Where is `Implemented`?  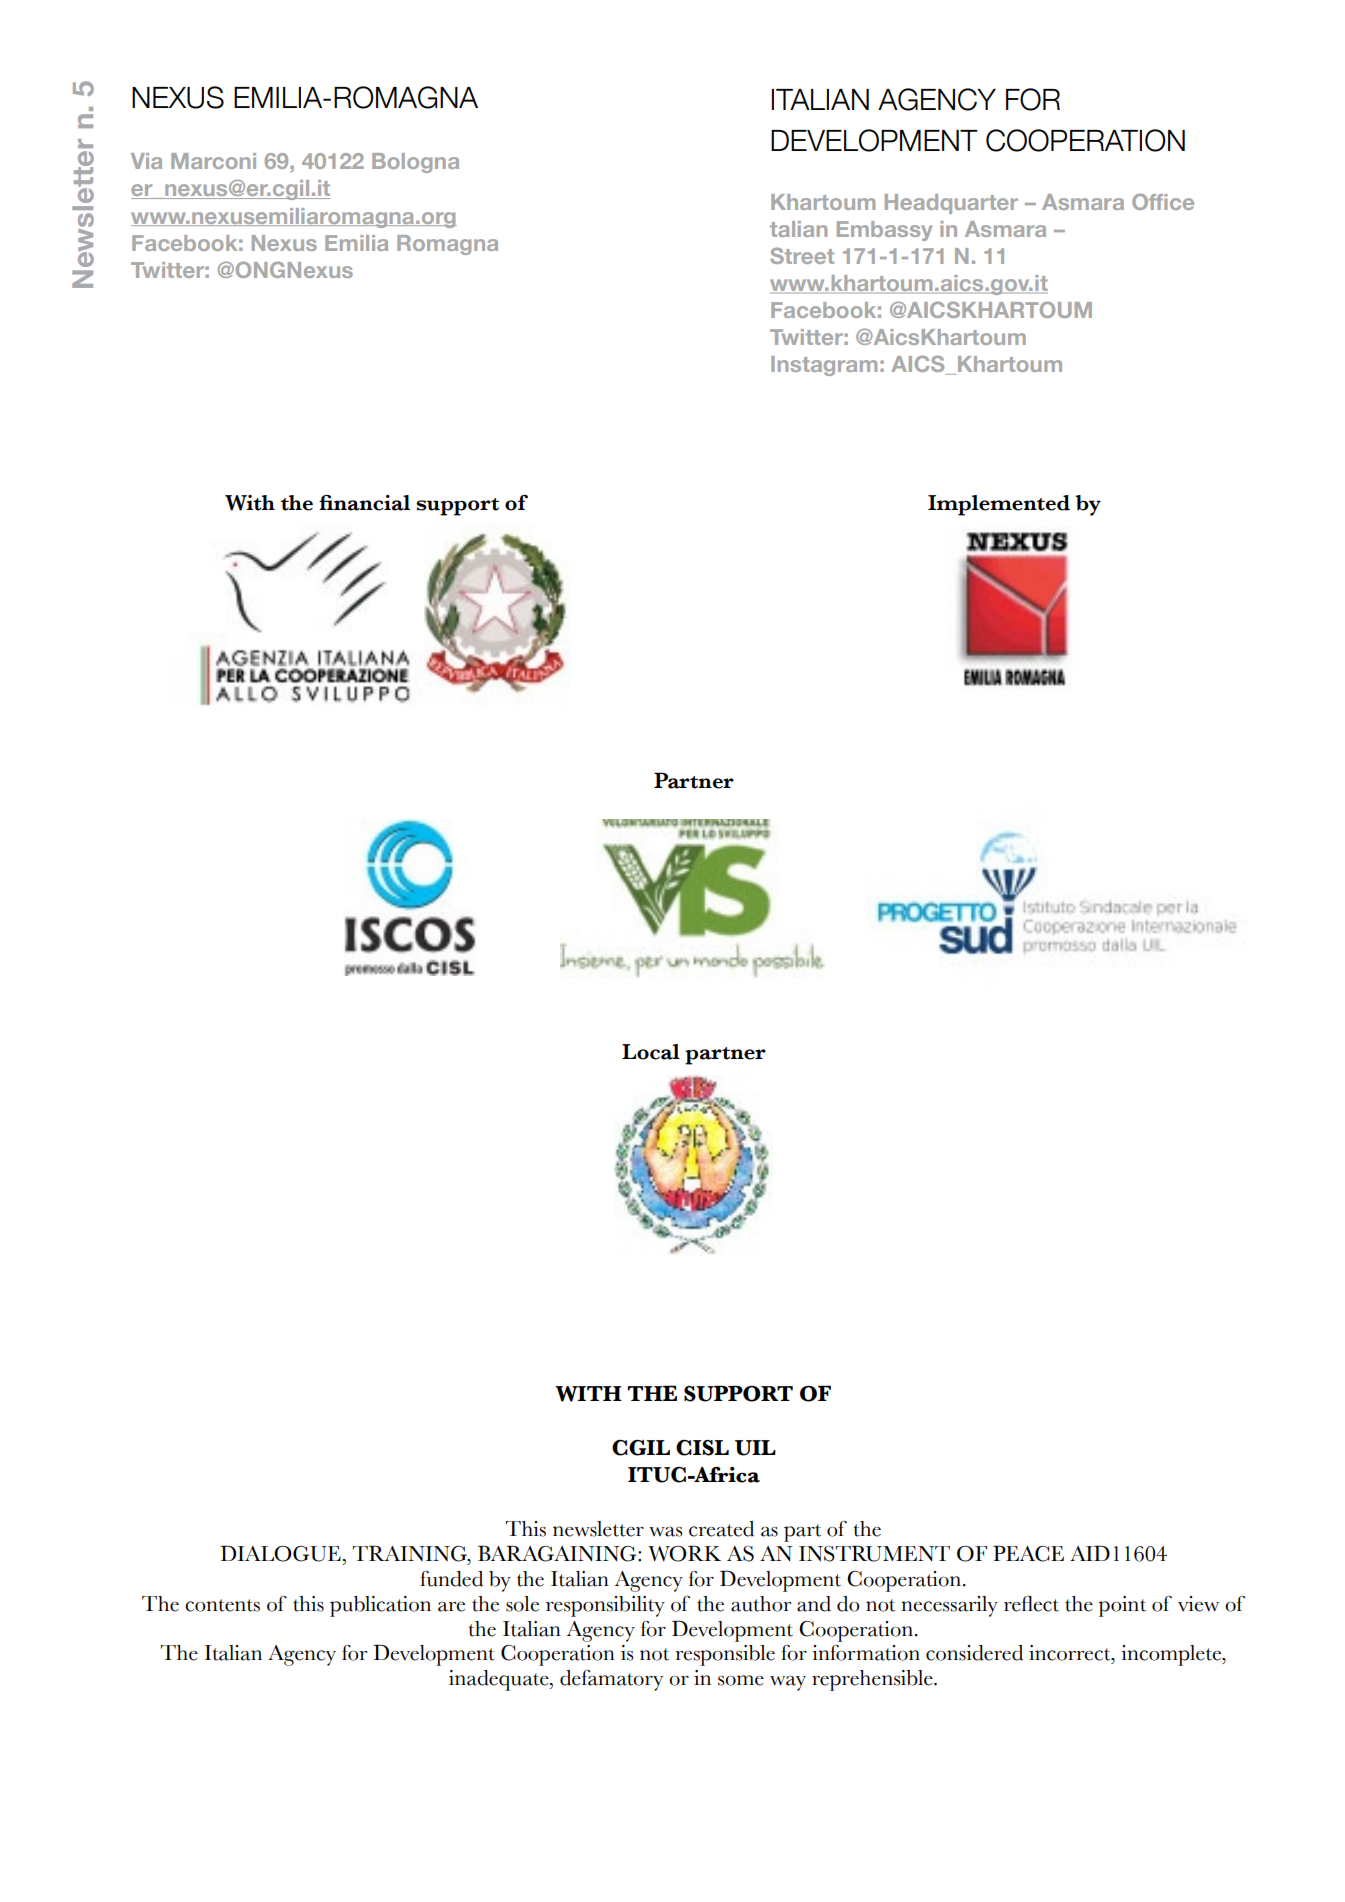
Implemented is located at coordinates (999, 505).
